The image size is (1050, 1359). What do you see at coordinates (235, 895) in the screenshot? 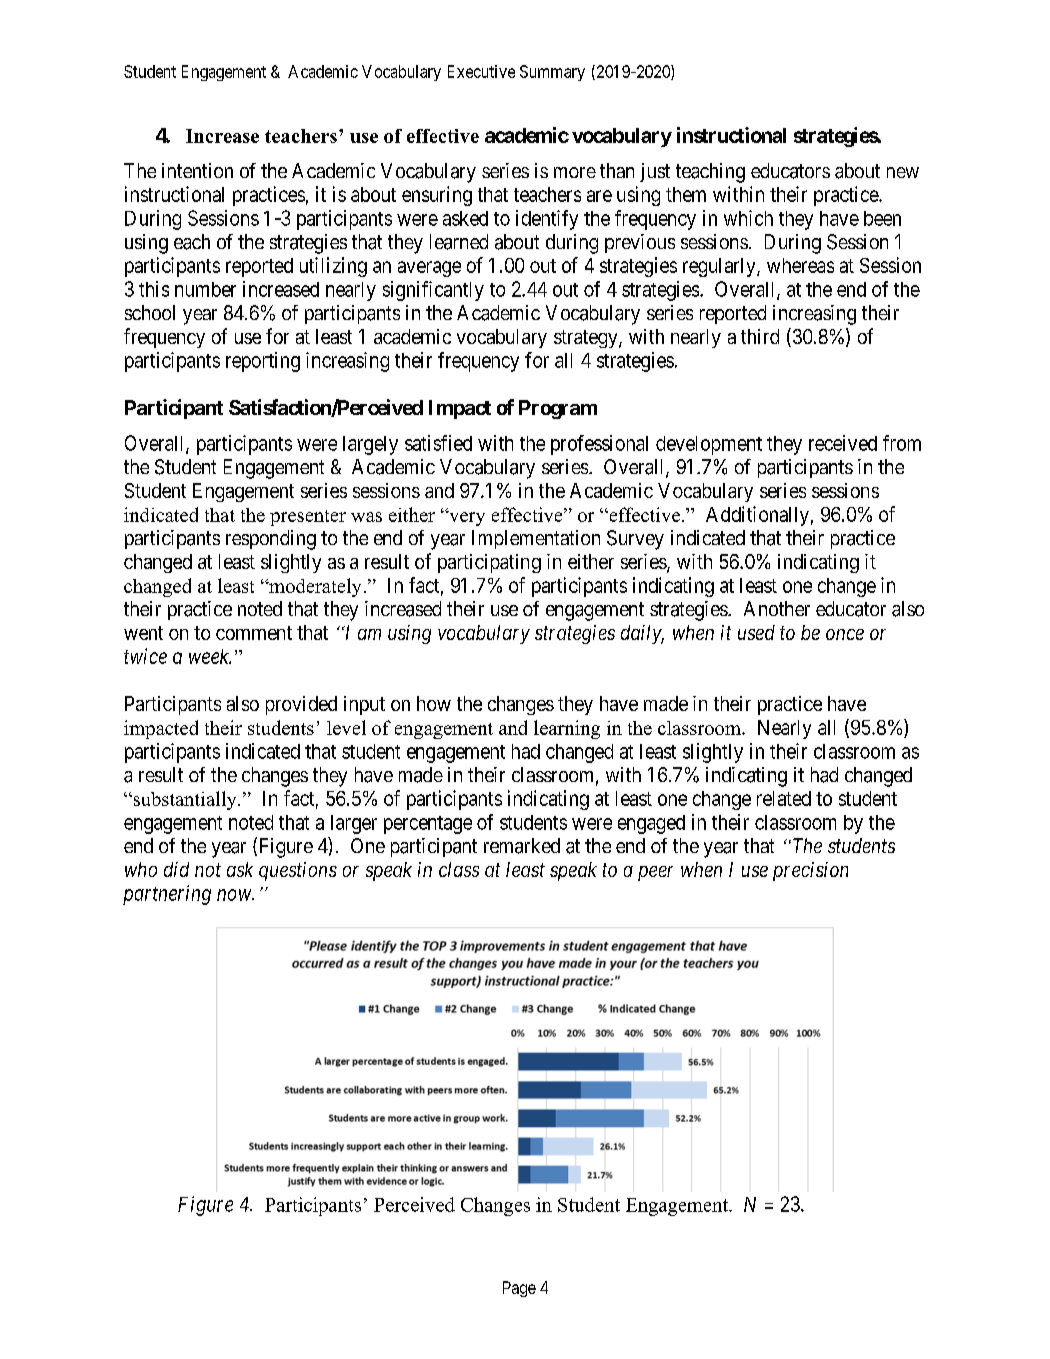
I see `now` at bounding box center [235, 895].
